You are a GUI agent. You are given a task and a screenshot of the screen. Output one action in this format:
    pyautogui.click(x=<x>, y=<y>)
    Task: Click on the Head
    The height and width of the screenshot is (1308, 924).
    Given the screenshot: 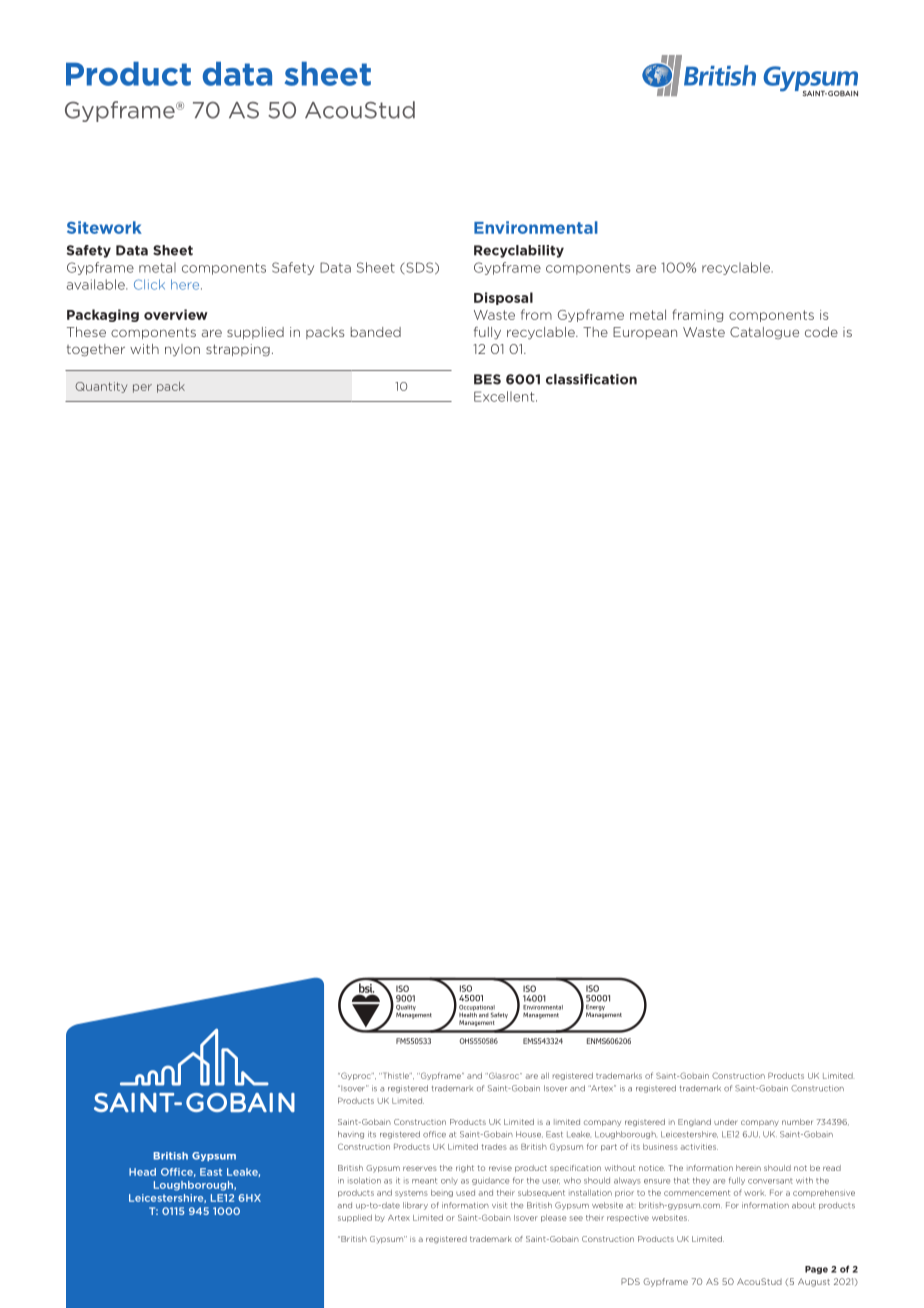 What is the action you would take?
    pyautogui.click(x=142, y=1172)
